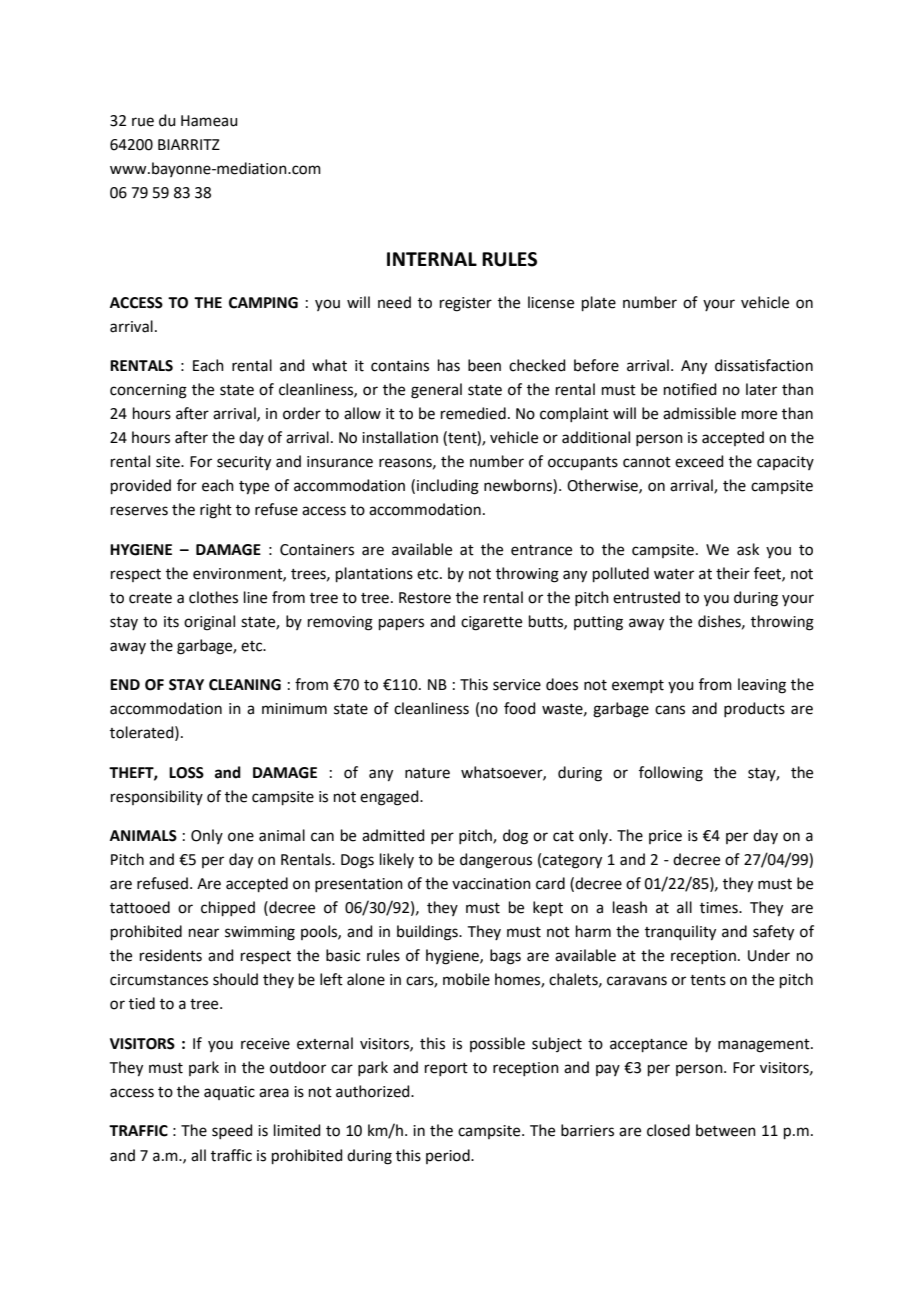  Describe the element at coordinates (646, 597) in the page. I see `entrusted` at that location.
